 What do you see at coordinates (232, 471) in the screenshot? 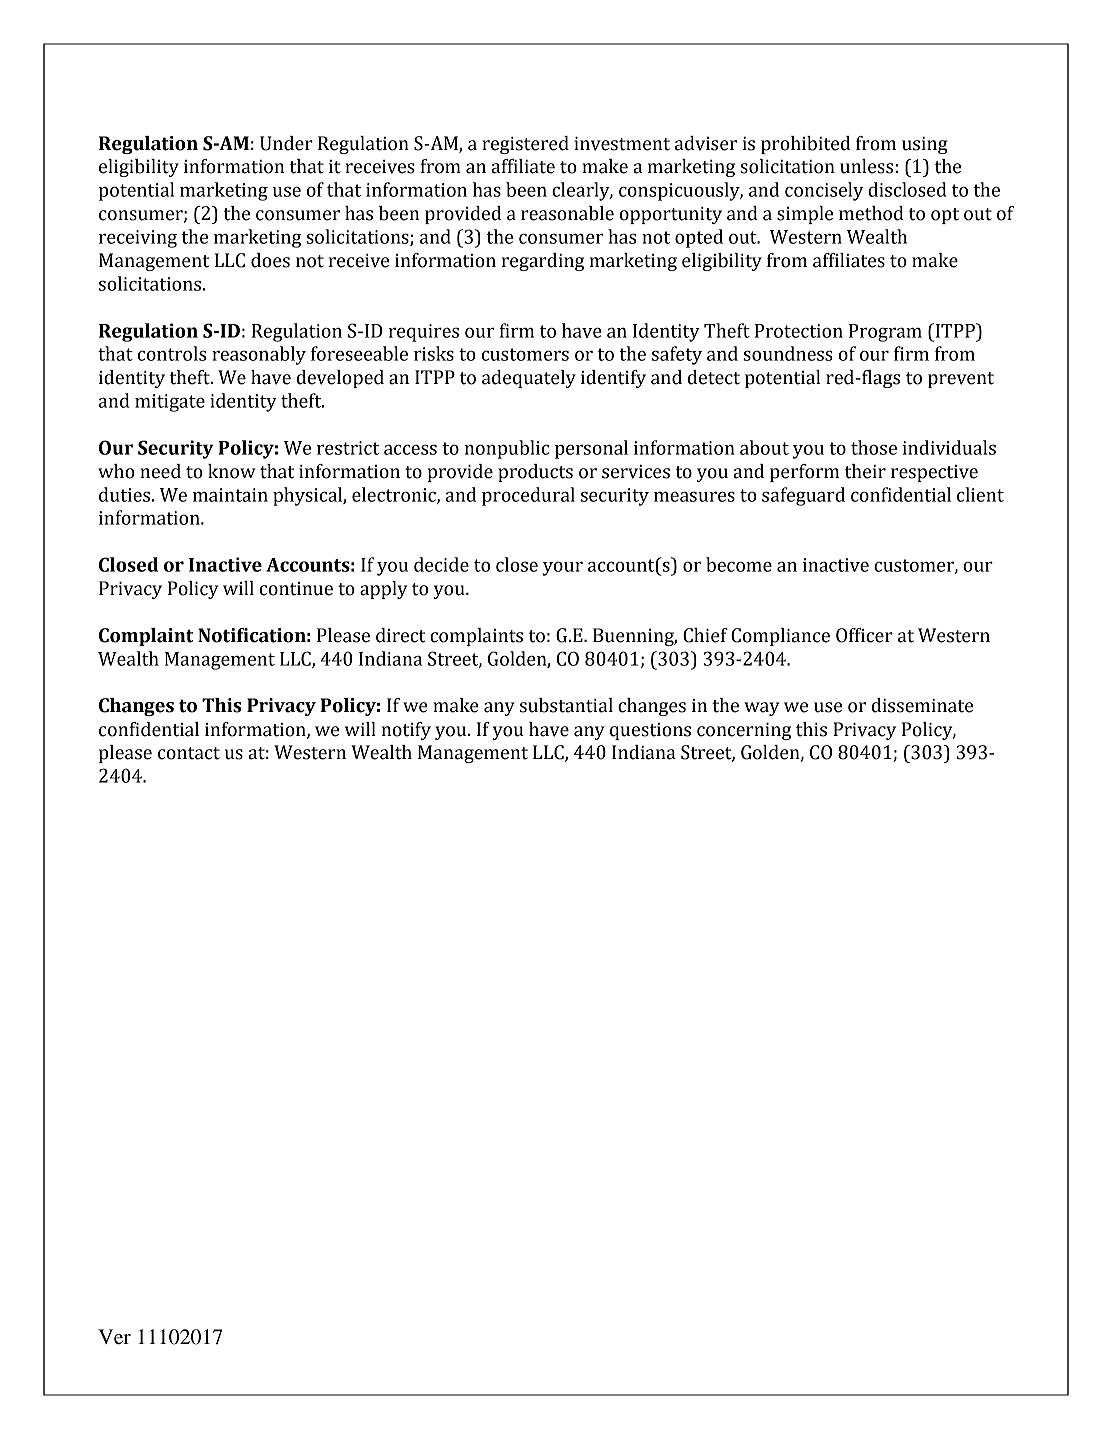
I see `know` at bounding box center [232, 471].
